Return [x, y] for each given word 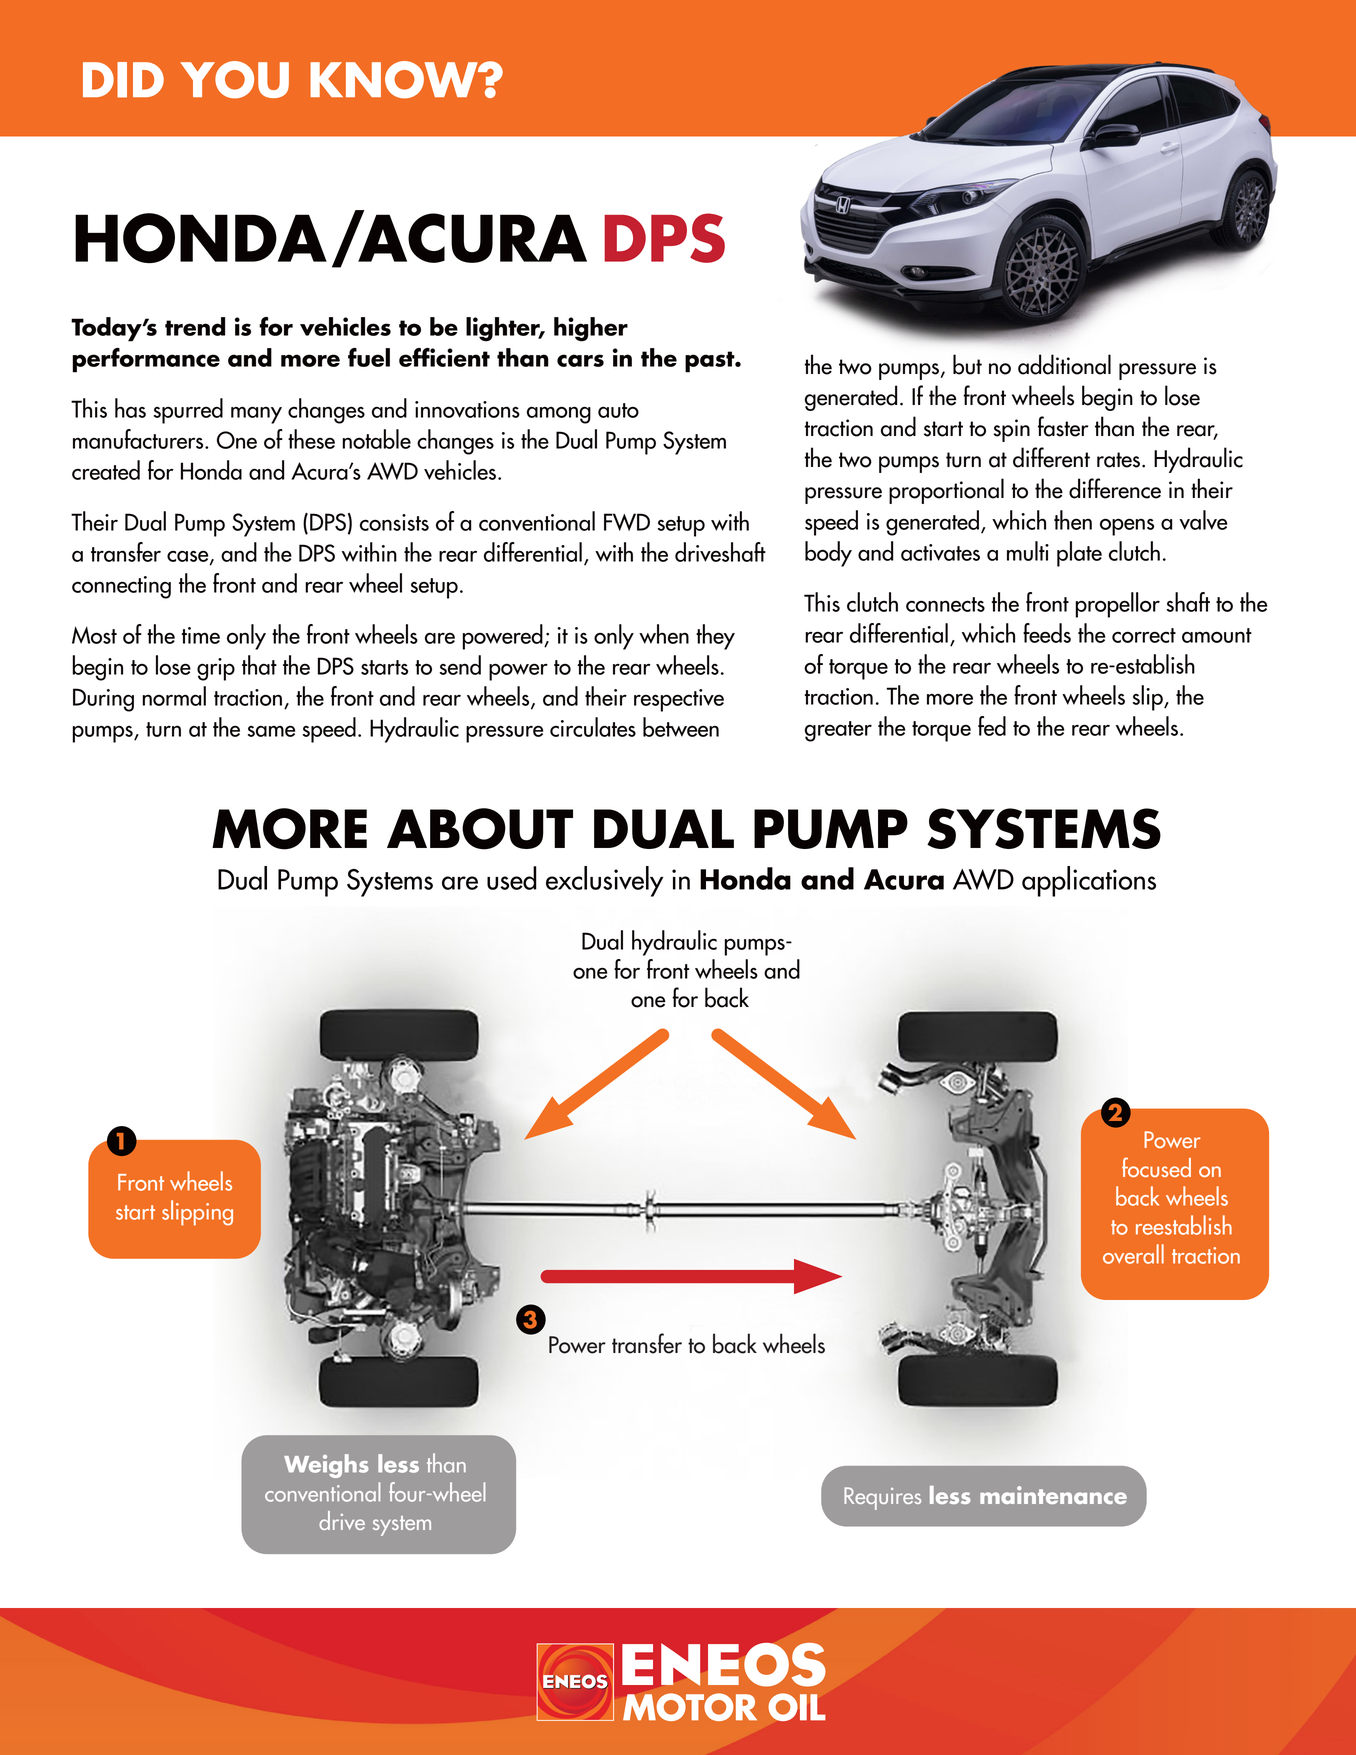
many [256, 415]
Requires [882, 1498]
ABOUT [480, 829]
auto [618, 410]
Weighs [326, 1466]
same [271, 731]
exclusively [604, 881]
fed [992, 726]
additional [1064, 364]
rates [1120, 460]
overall [1133, 1254]
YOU [234, 80]
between [681, 727]
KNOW [395, 80]
